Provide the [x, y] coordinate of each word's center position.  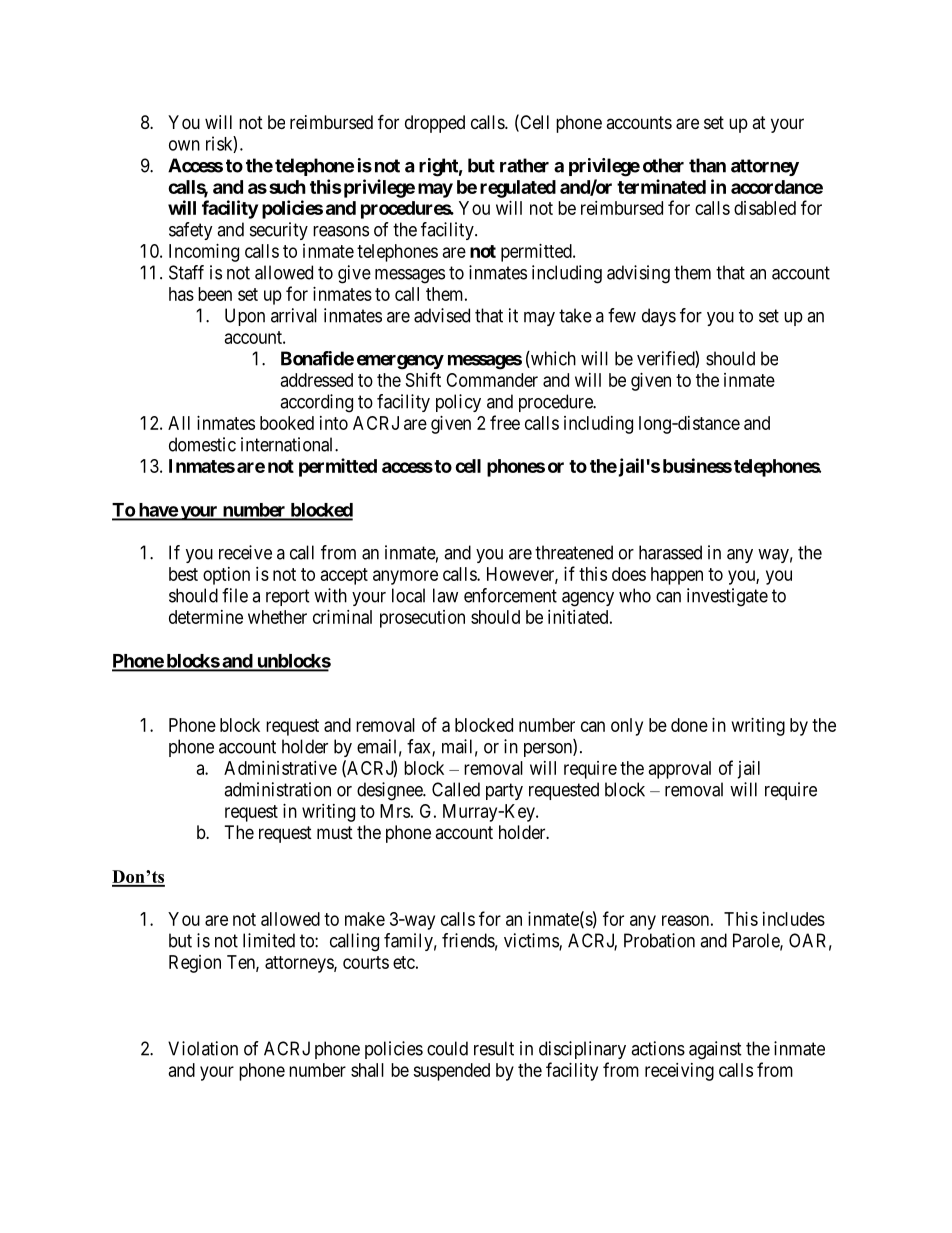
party [504, 791]
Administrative [280, 768]
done [689, 725]
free [505, 422]
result [494, 1048]
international [288, 444]
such [287, 187]
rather [524, 165]
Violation [203, 1048]
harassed [670, 552]
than [707, 165]
